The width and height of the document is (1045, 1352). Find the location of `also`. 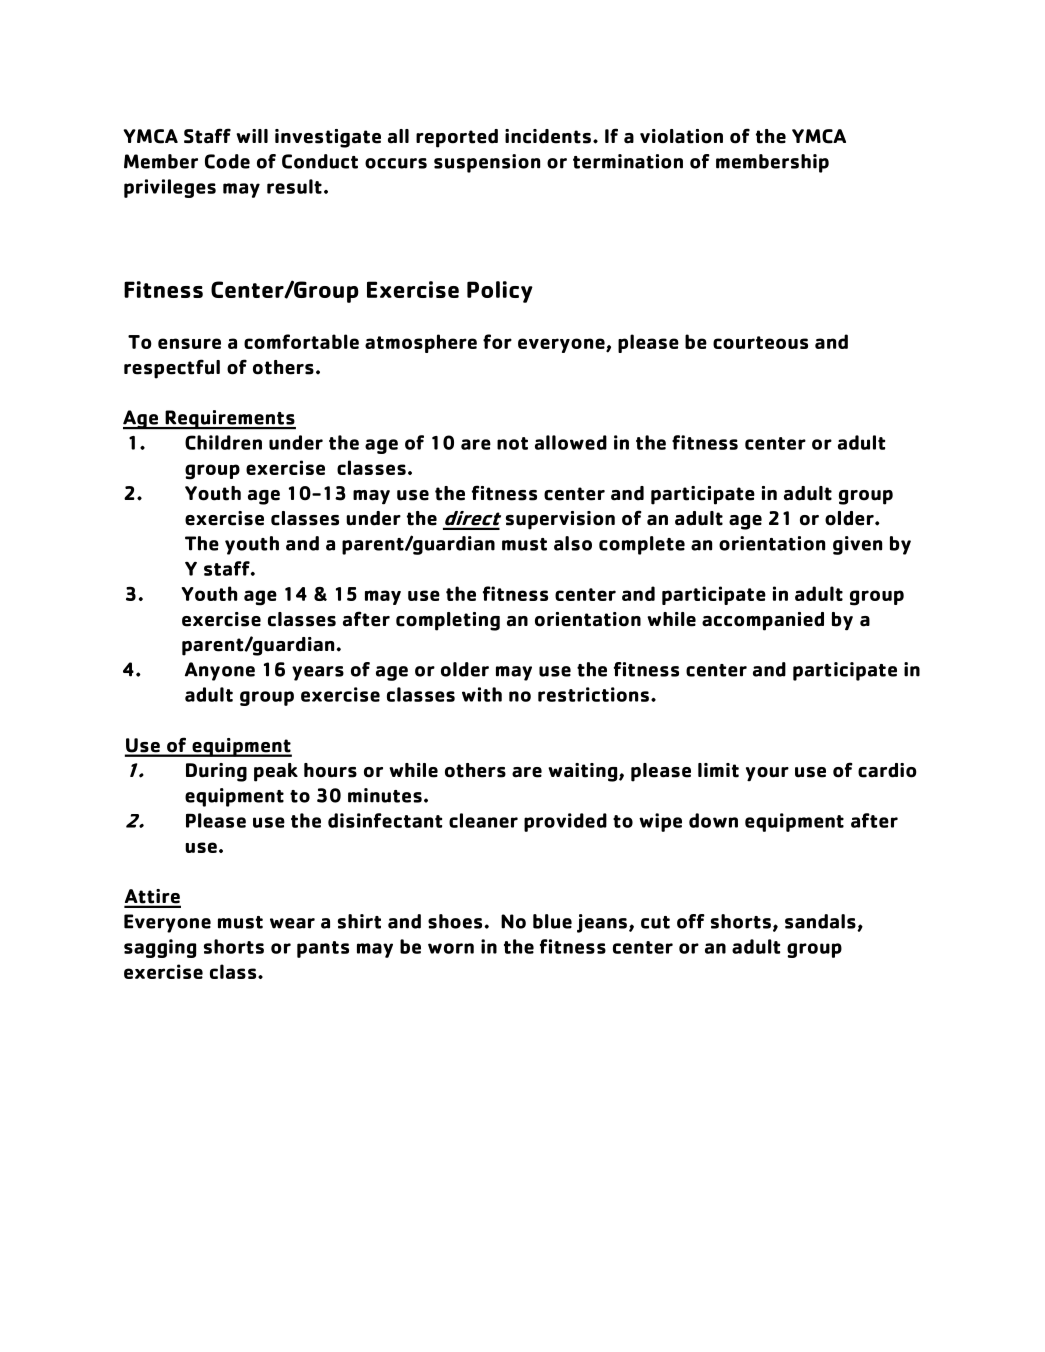

also is located at coordinates (573, 543).
